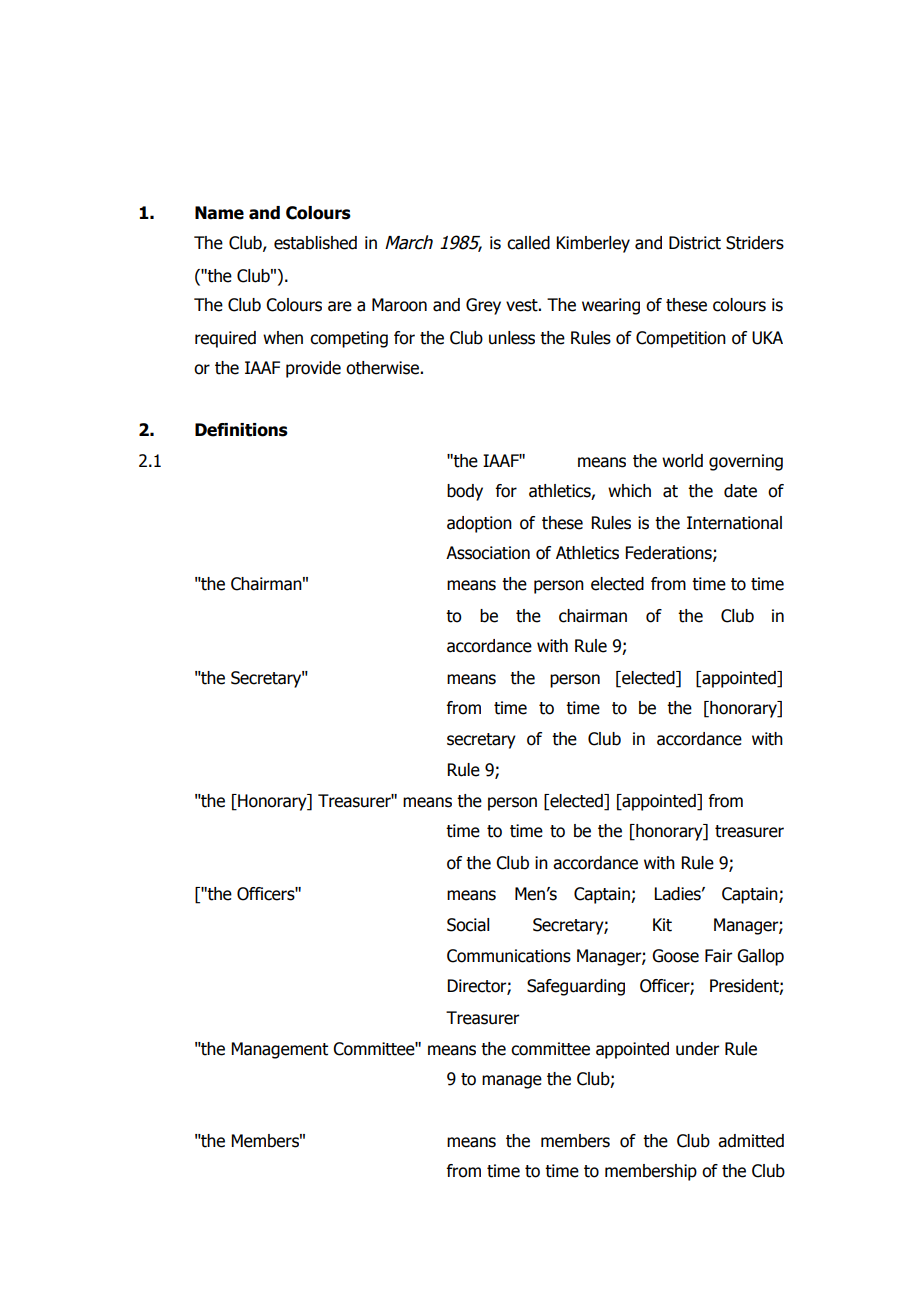  Describe the element at coordinates (315, 243) in the image. I see `established` at that location.
